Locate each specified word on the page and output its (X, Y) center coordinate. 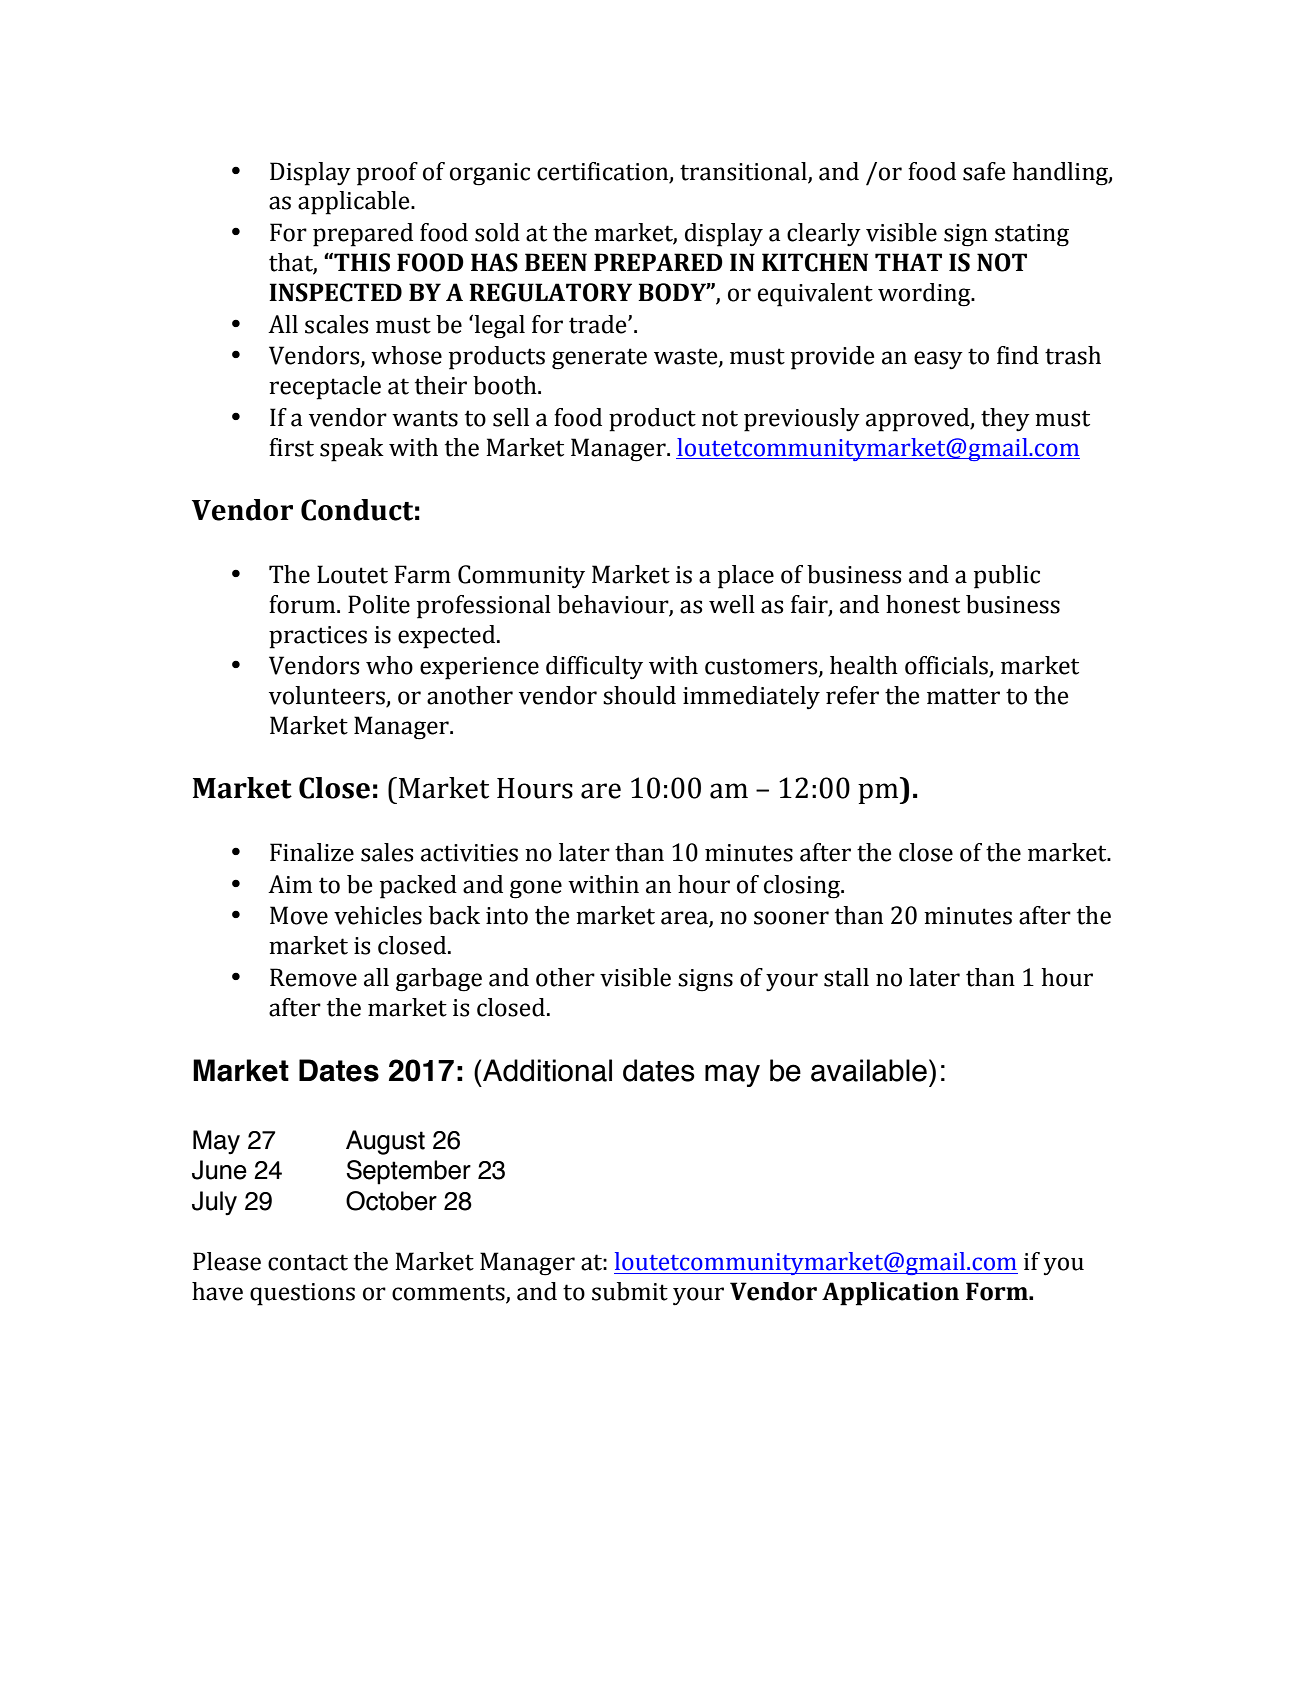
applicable (355, 203)
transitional (743, 171)
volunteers (328, 696)
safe (984, 171)
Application (890, 1294)
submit (630, 1291)
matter (963, 696)
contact (308, 1262)
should (639, 695)
